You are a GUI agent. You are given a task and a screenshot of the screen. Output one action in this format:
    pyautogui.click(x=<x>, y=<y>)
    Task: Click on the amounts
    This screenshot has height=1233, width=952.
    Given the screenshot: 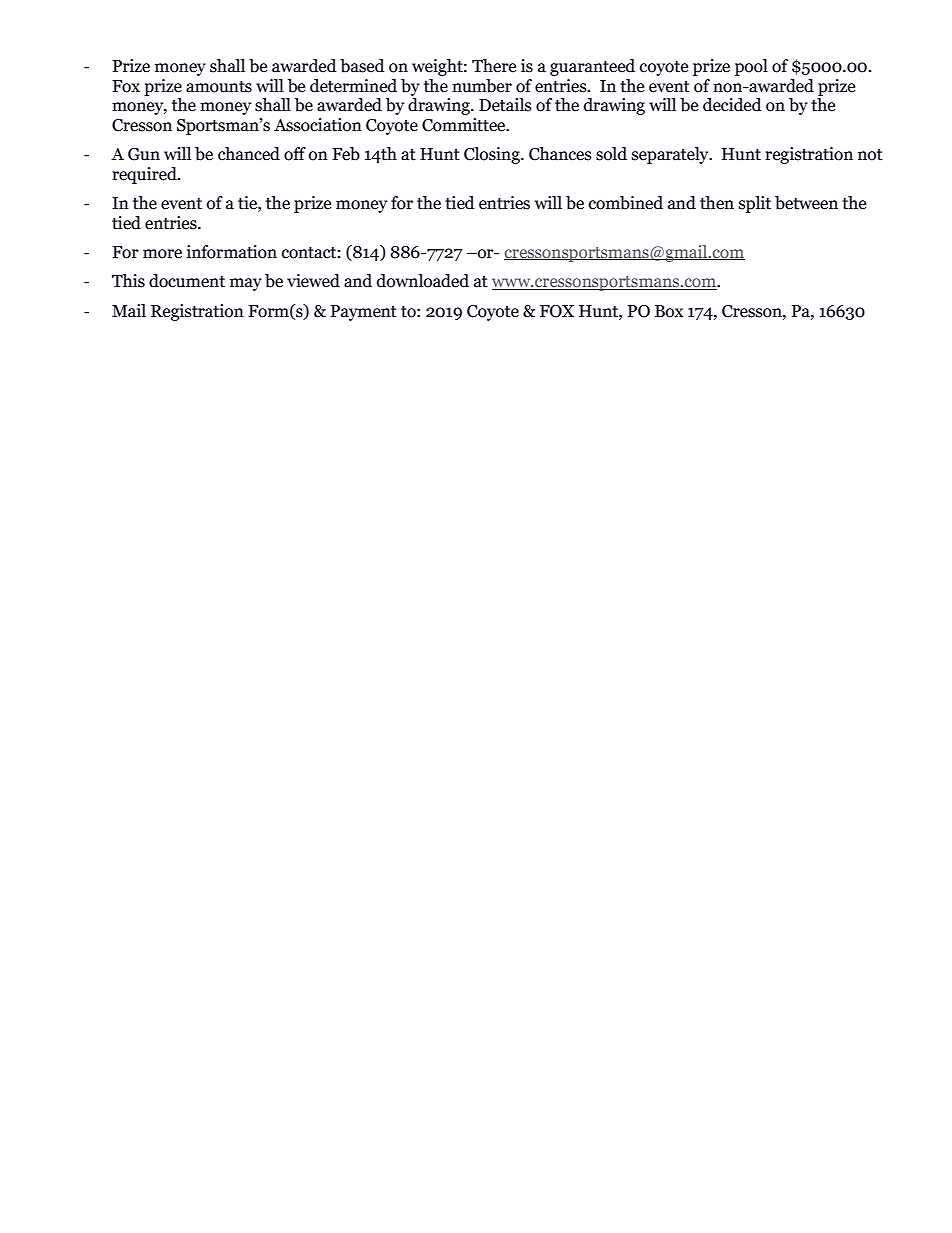 What is the action you would take?
    pyautogui.click(x=219, y=87)
